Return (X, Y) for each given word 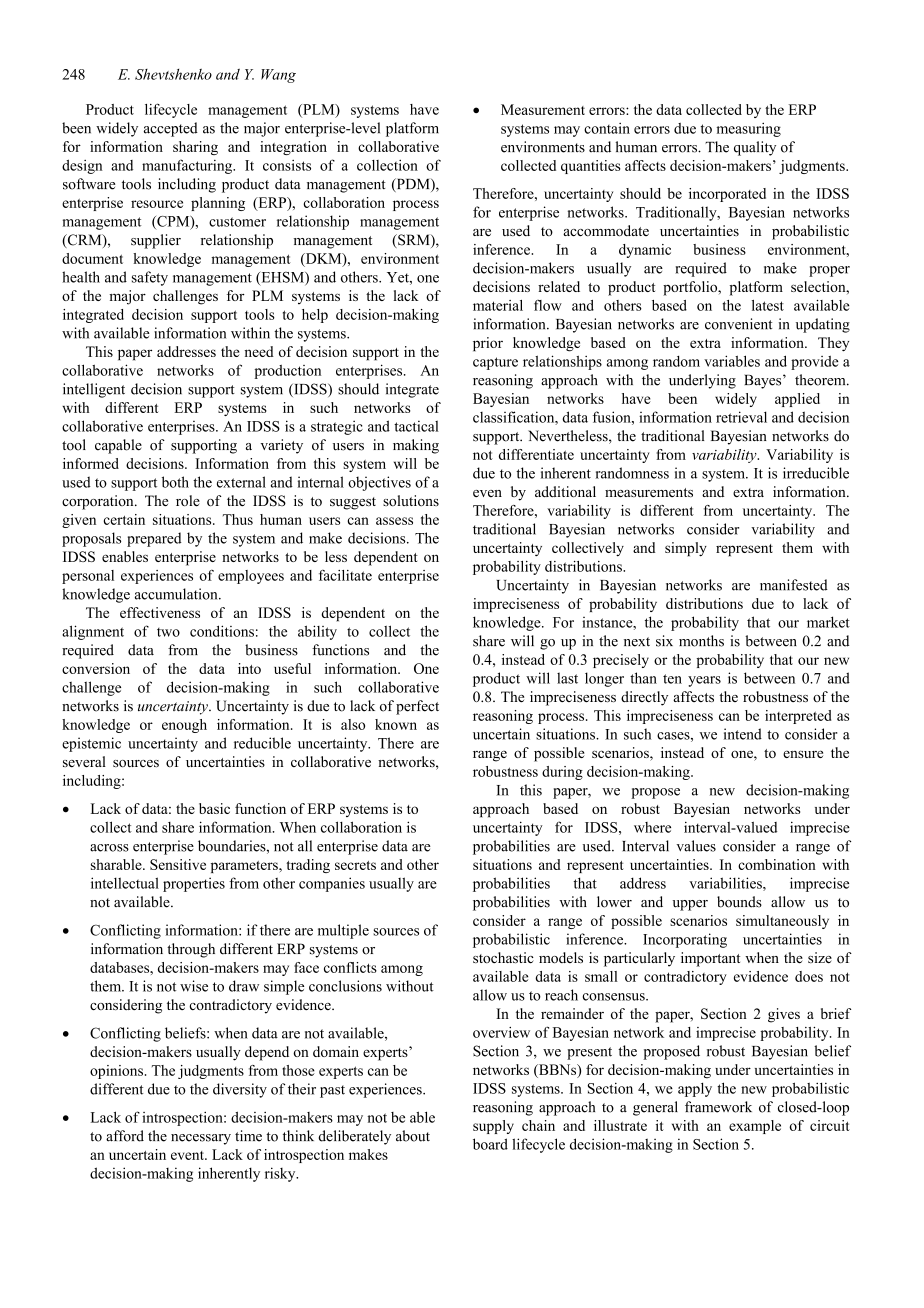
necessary (201, 1139)
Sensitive (178, 864)
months (701, 641)
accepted (171, 129)
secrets (355, 865)
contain (607, 128)
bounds (739, 902)
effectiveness (160, 612)
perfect (417, 707)
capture (495, 363)
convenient (738, 324)
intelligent (94, 390)
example (755, 1127)
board (490, 1144)
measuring (748, 129)
